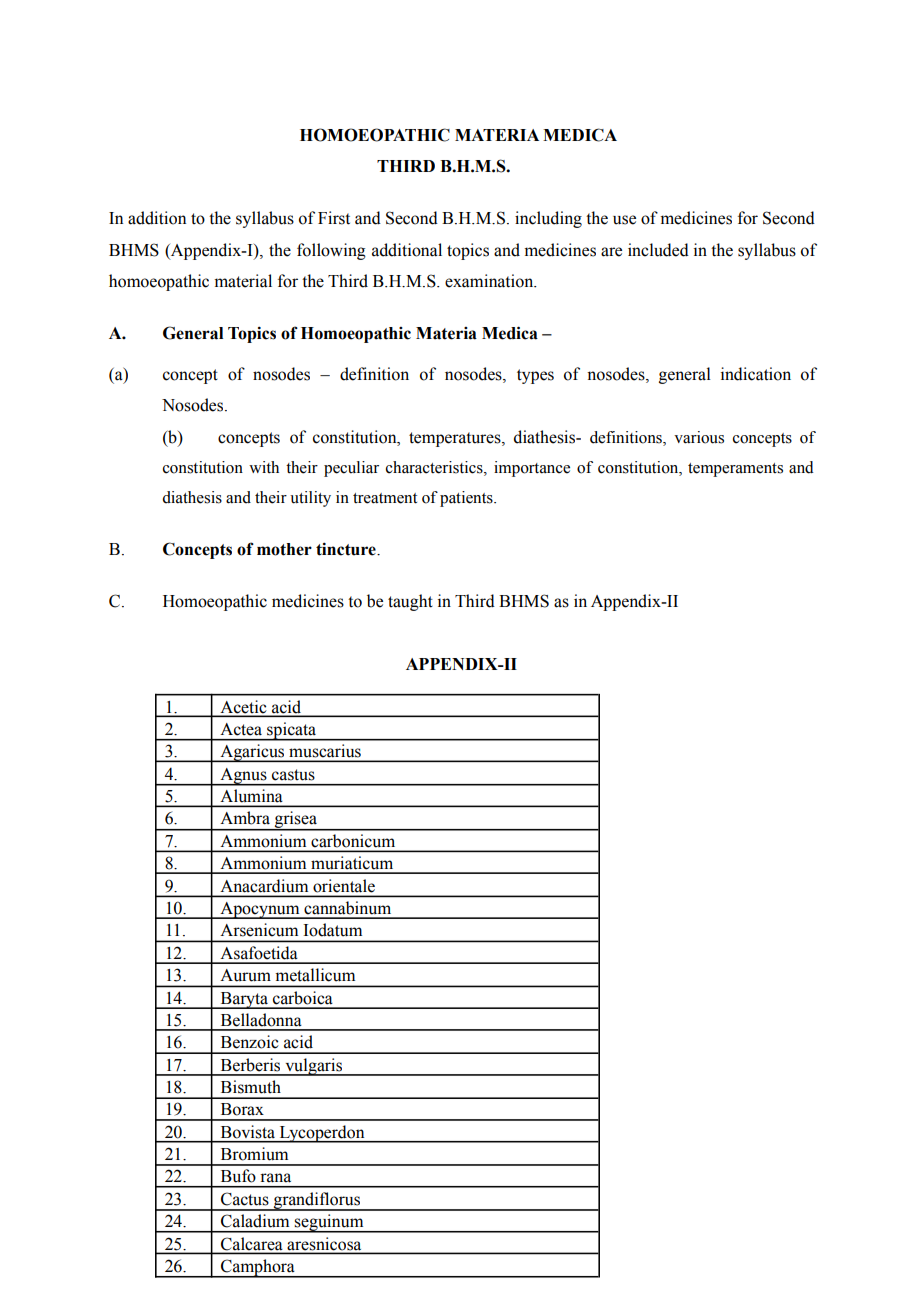 This screenshot has width=924, height=1307. What do you see at coordinates (410, 602) in the screenshot?
I see `taught` at bounding box center [410, 602].
